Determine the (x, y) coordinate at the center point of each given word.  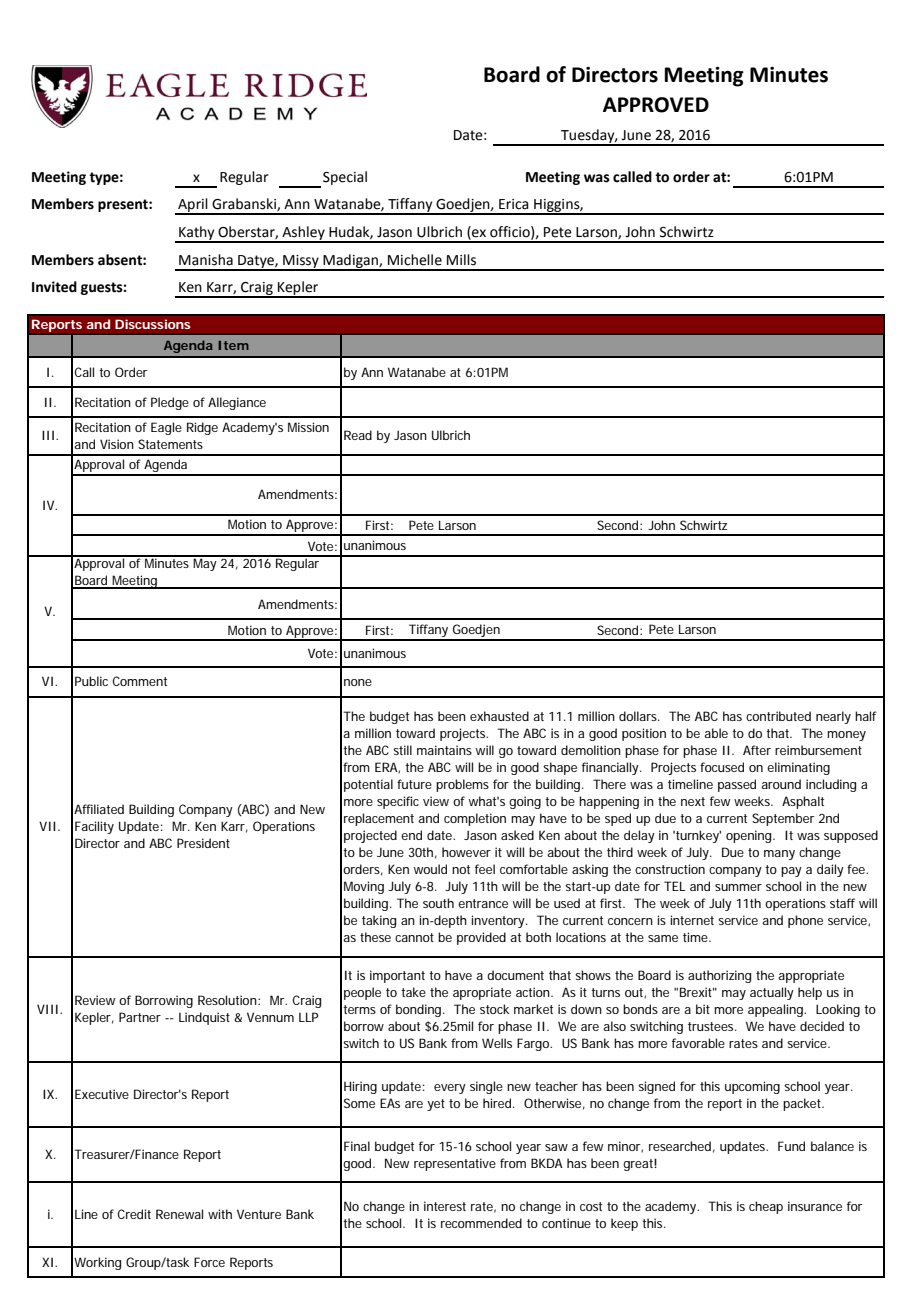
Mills (461, 260)
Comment (139, 681)
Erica (514, 204)
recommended (481, 1223)
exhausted (499, 716)
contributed (778, 716)
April (193, 206)
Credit (134, 1214)
